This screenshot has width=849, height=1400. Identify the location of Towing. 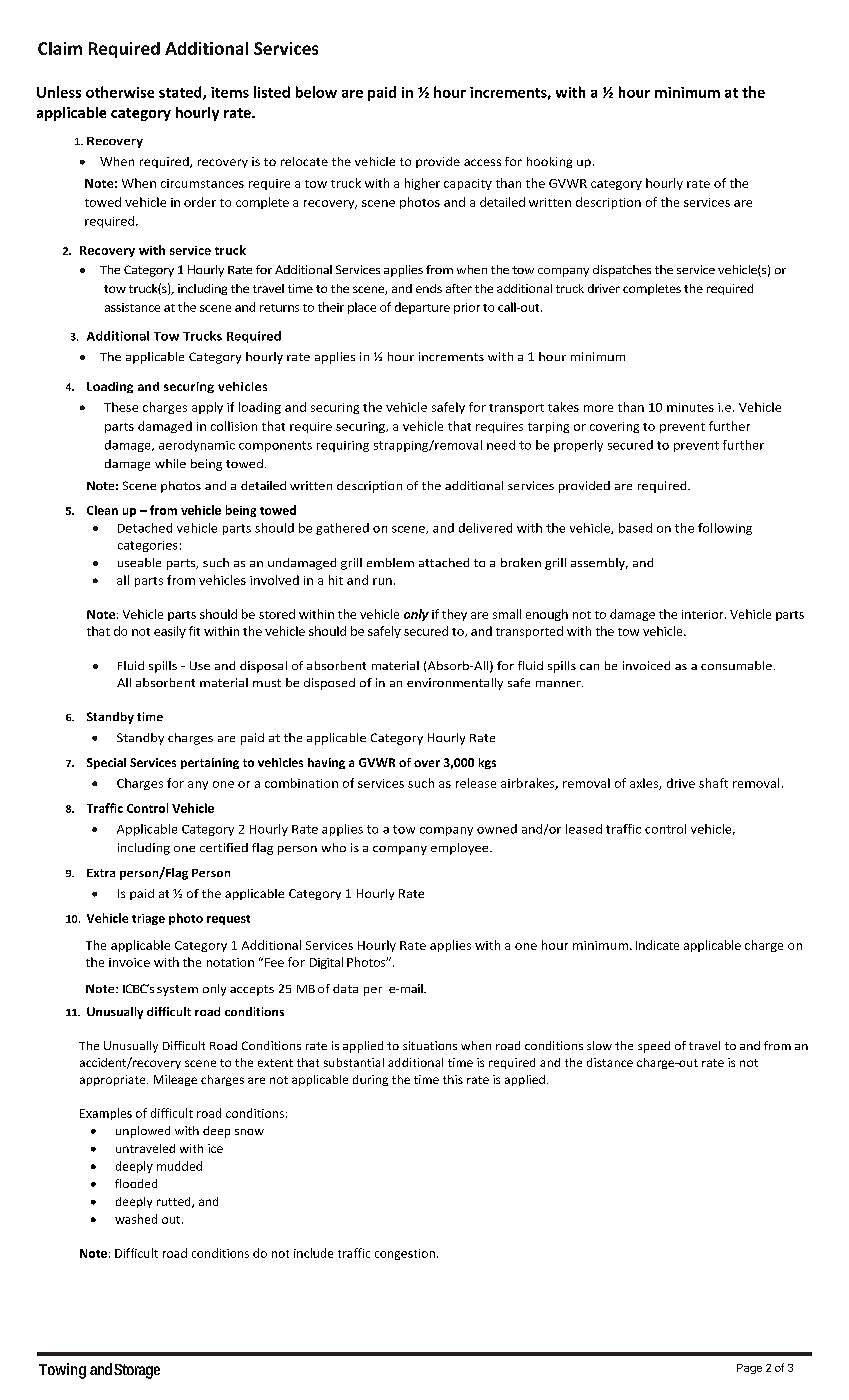
(62, 1371).
